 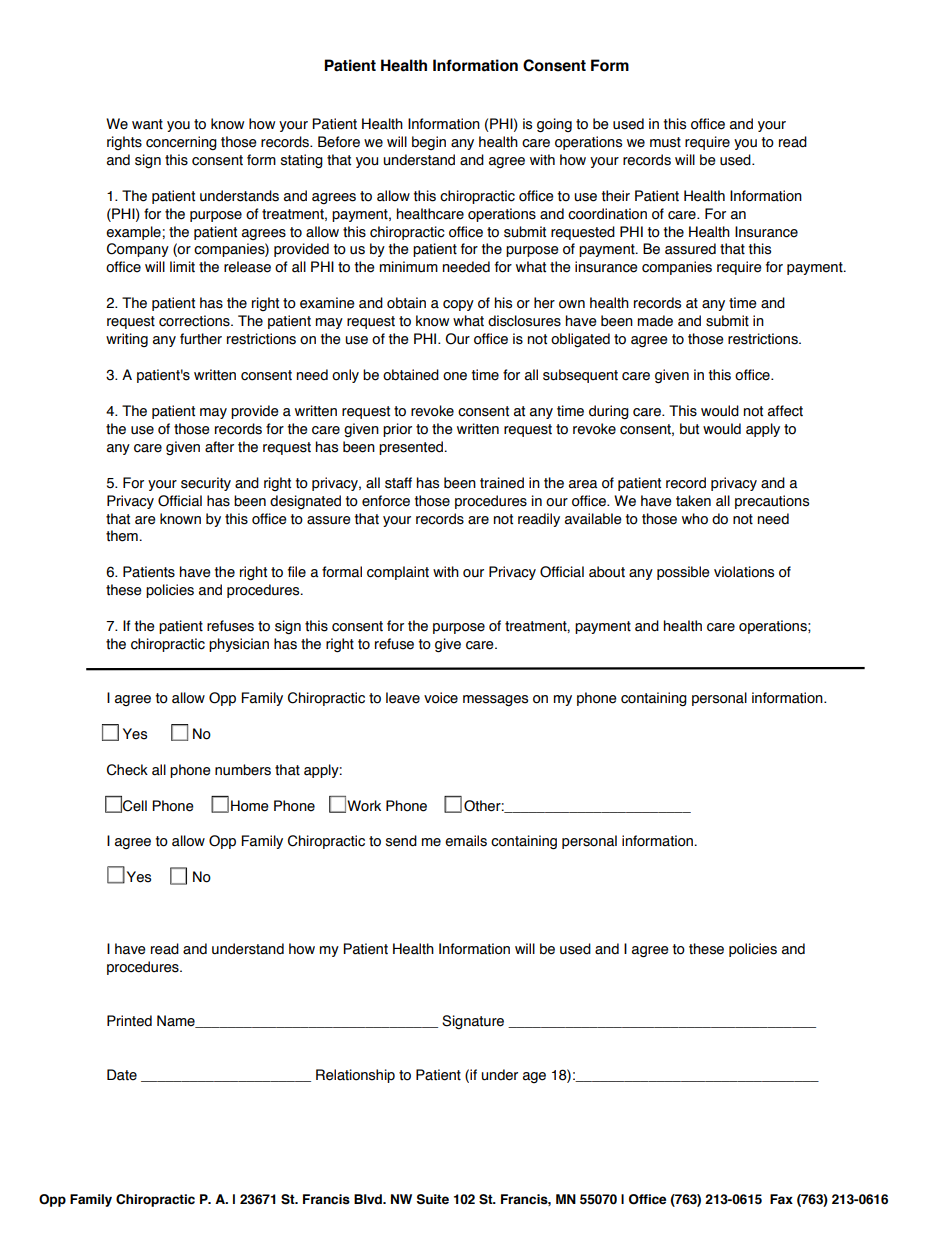 I want to click on must, so click(x=665, y=142).
